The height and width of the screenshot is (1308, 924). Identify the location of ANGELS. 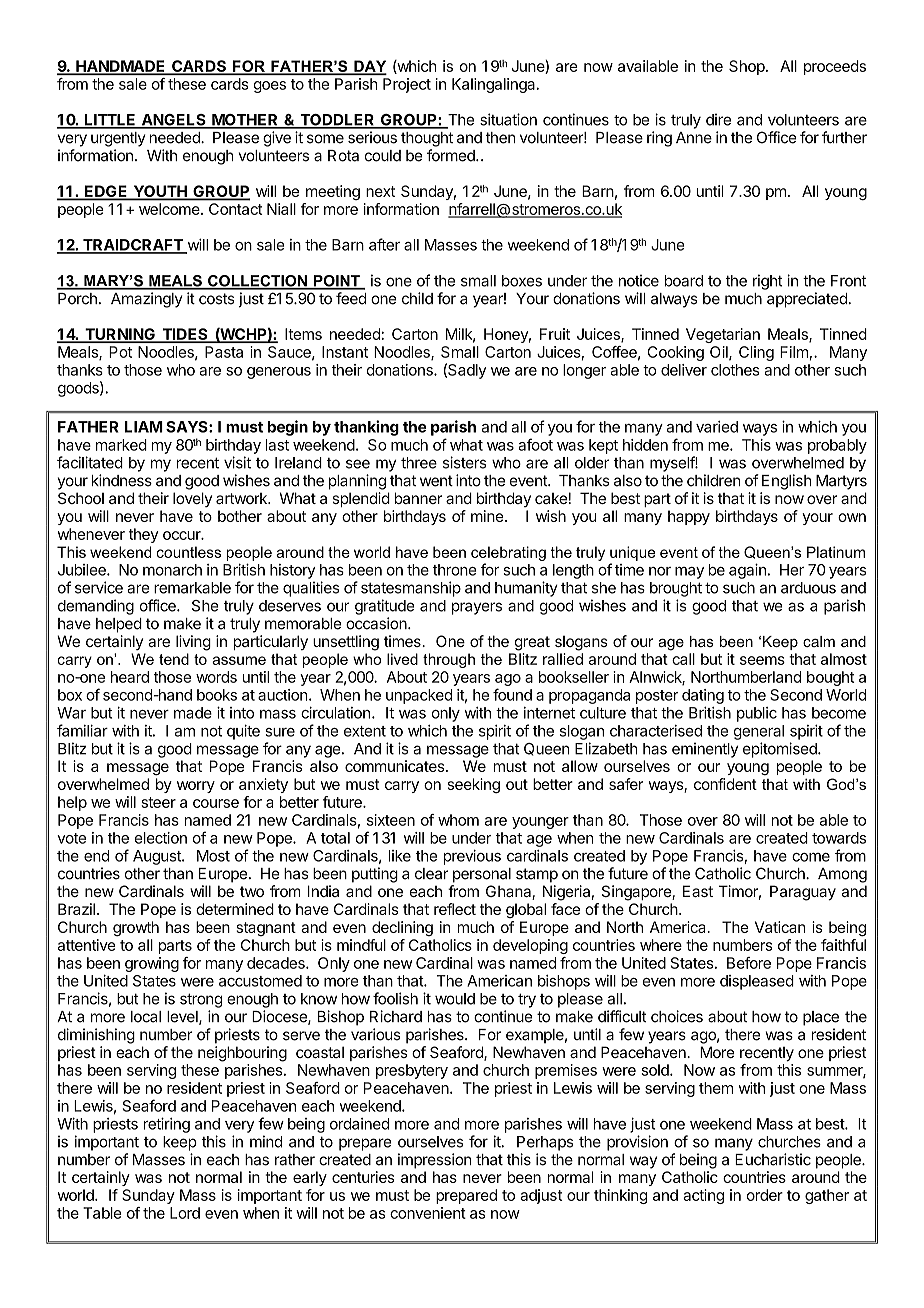
(173, 121).
